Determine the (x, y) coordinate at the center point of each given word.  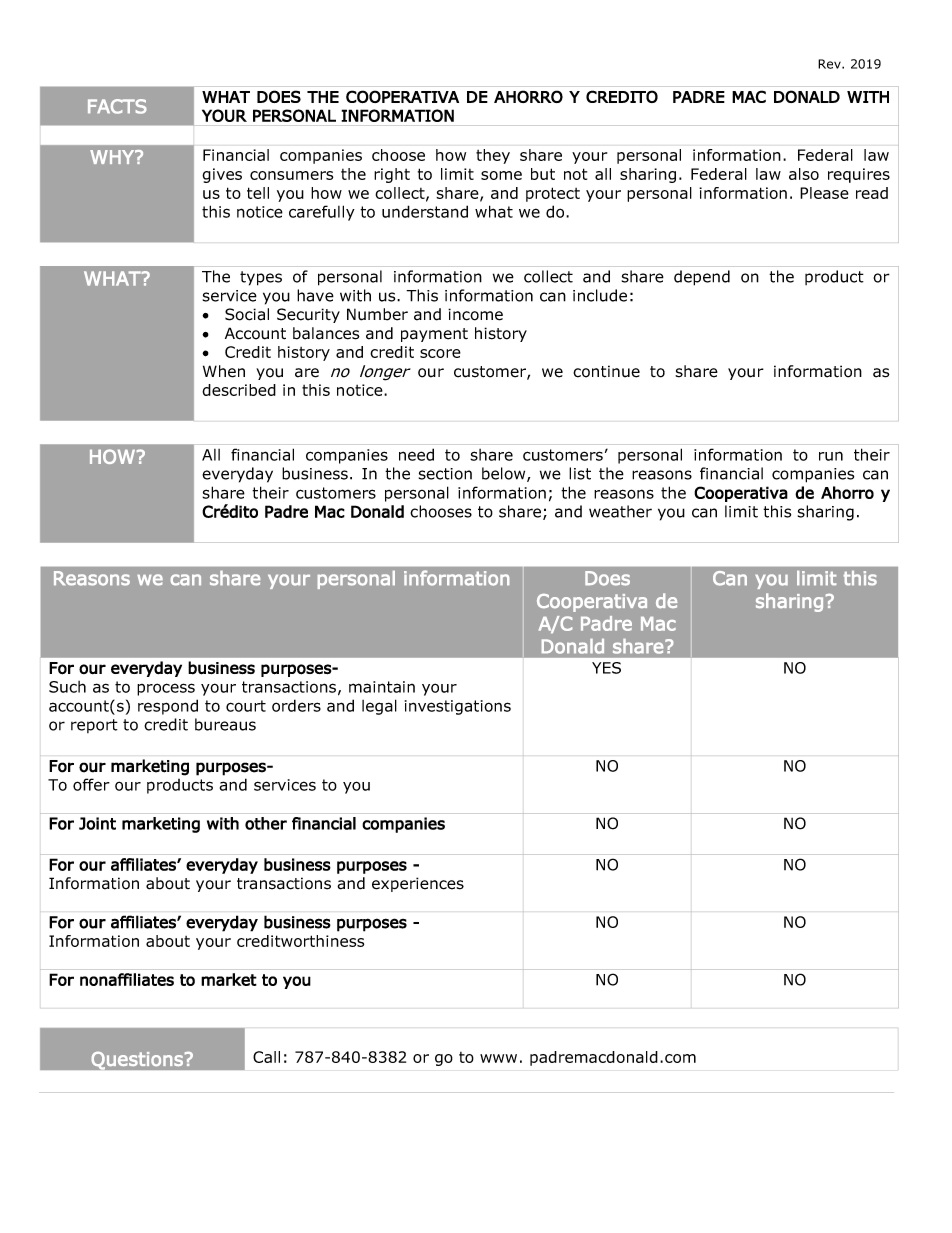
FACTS (117, 106)
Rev (830, 64)
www (498, 1058)
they (493, 156)
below (505, 474)
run (831, 456)
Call (266, 1057)
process (166, 689)
